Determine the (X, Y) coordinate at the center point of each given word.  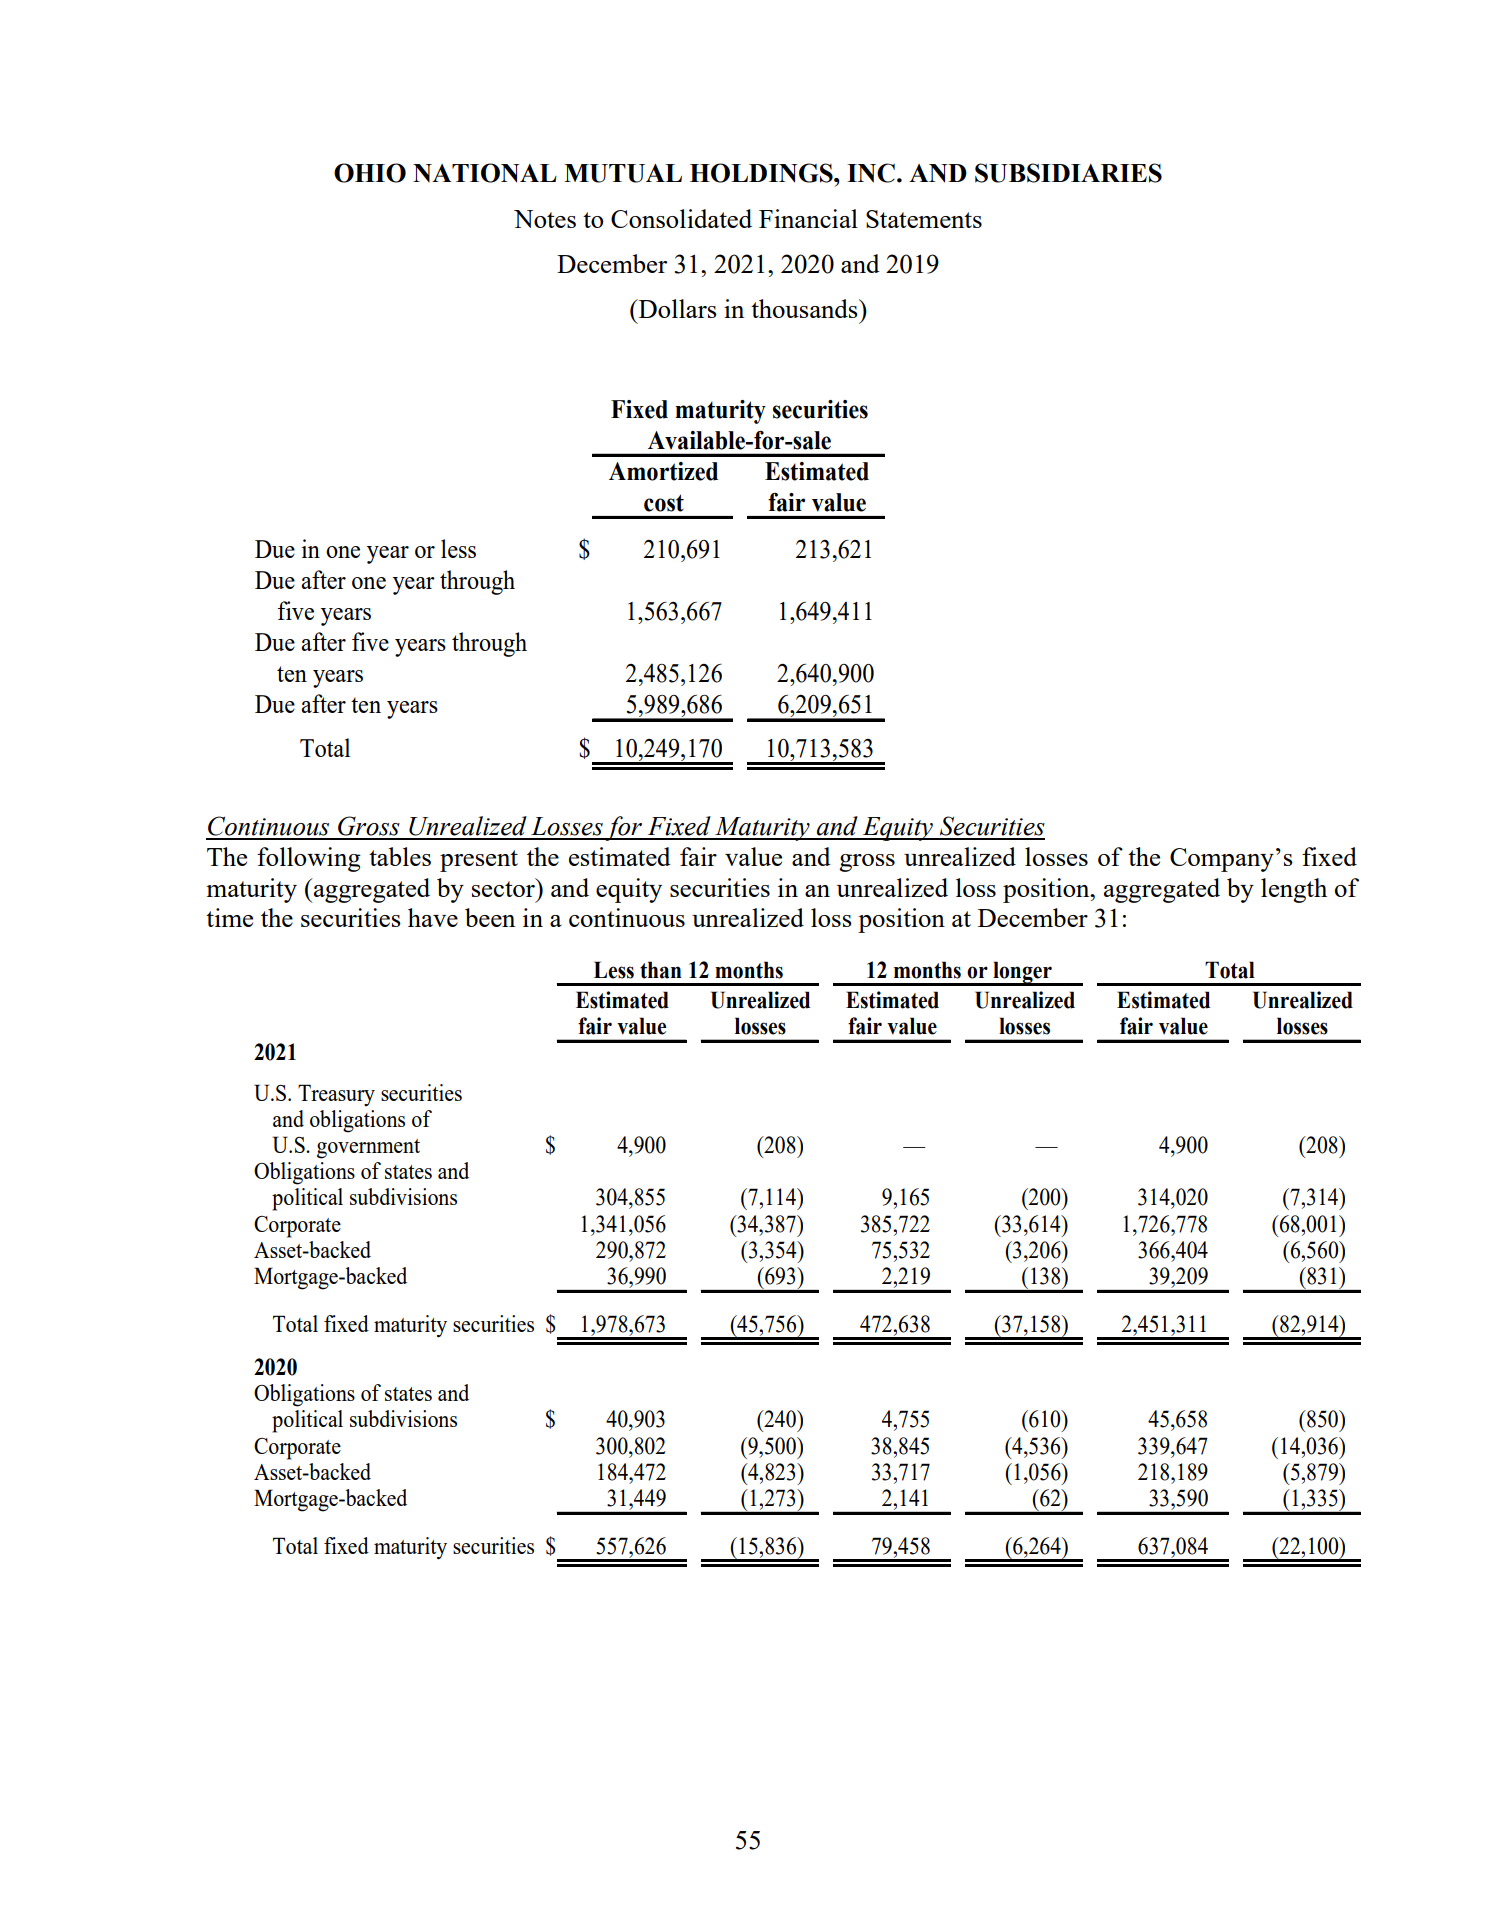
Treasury (336, 1095)
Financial (808, 218)
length (1294, 890)
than (661, 970)
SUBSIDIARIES (1068, 173)
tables (400, 856)
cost (664, 503)
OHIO (370, 173)
